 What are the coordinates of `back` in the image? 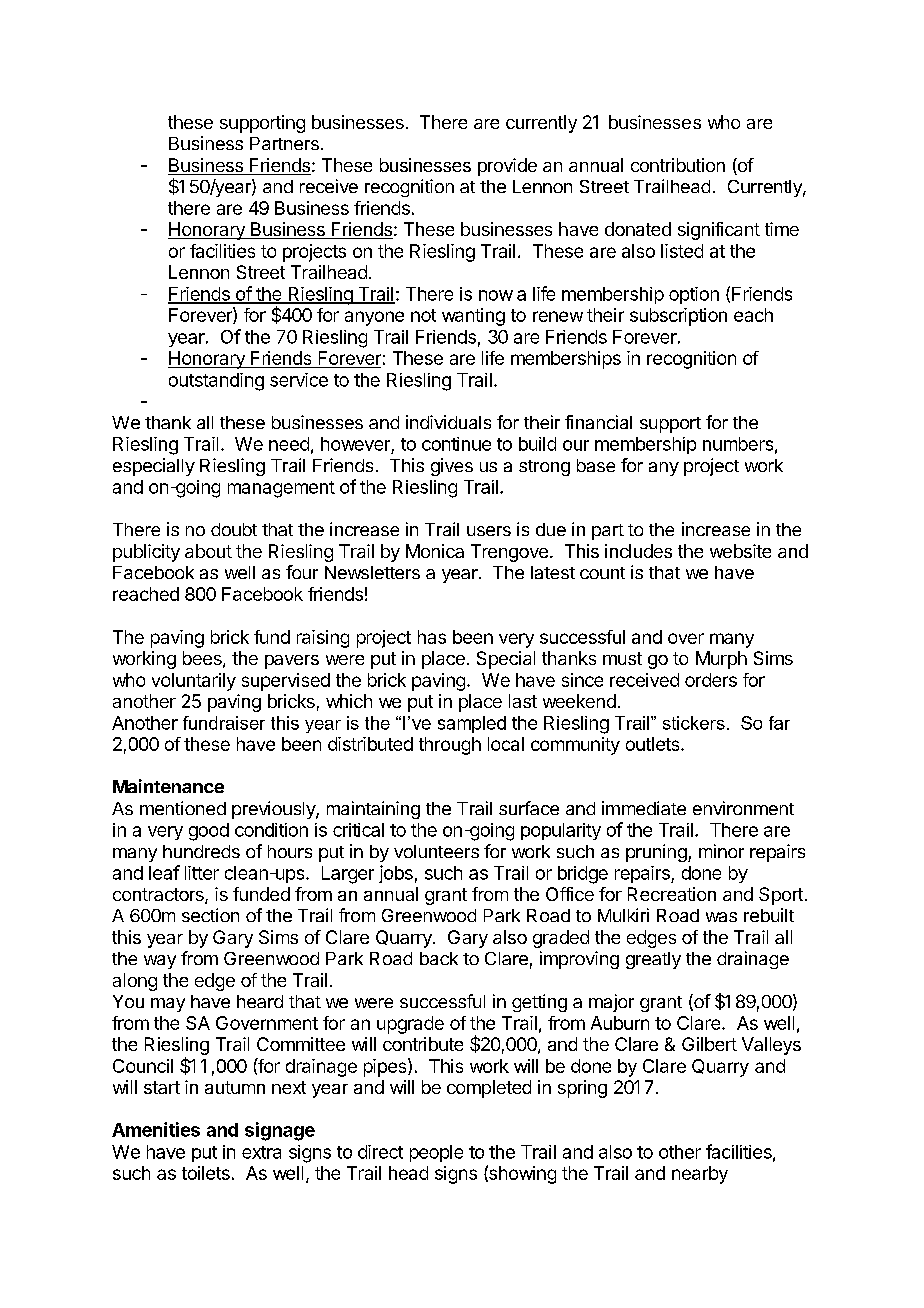 It's located at (439, 958).
